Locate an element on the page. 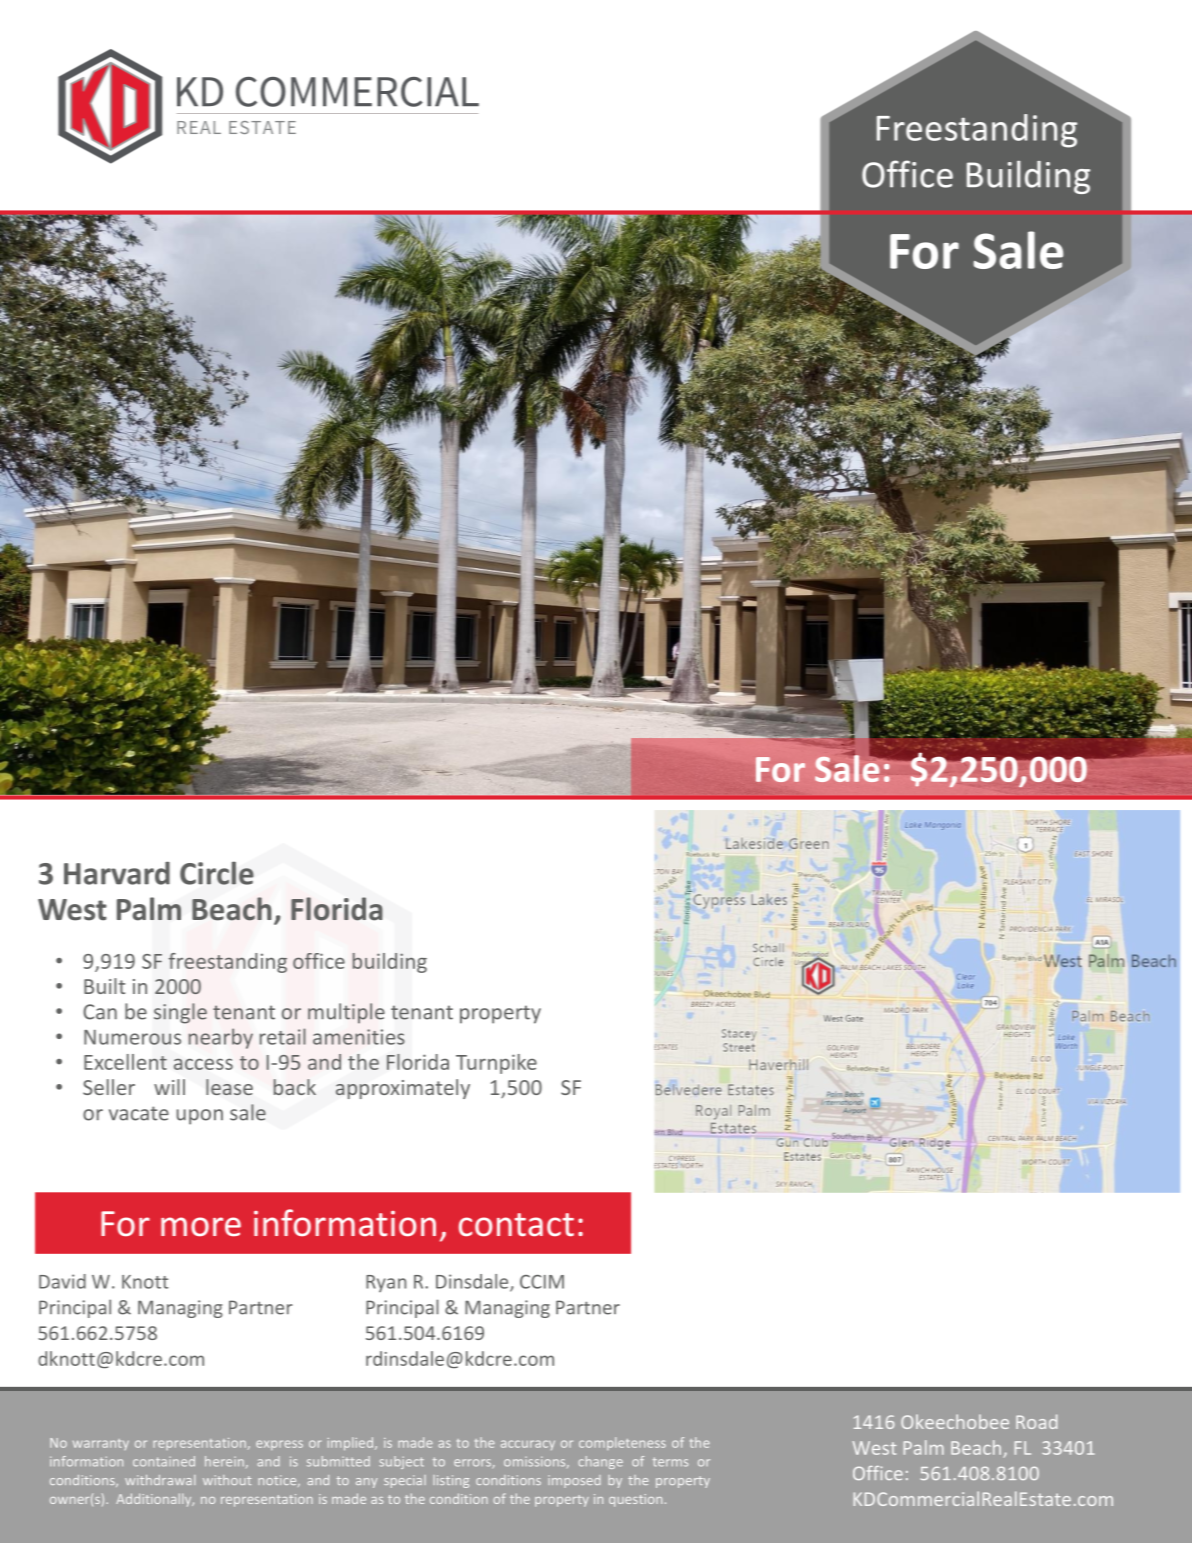 This document has width=1192, height=1543. will is located at coordinates (169, 1087).
